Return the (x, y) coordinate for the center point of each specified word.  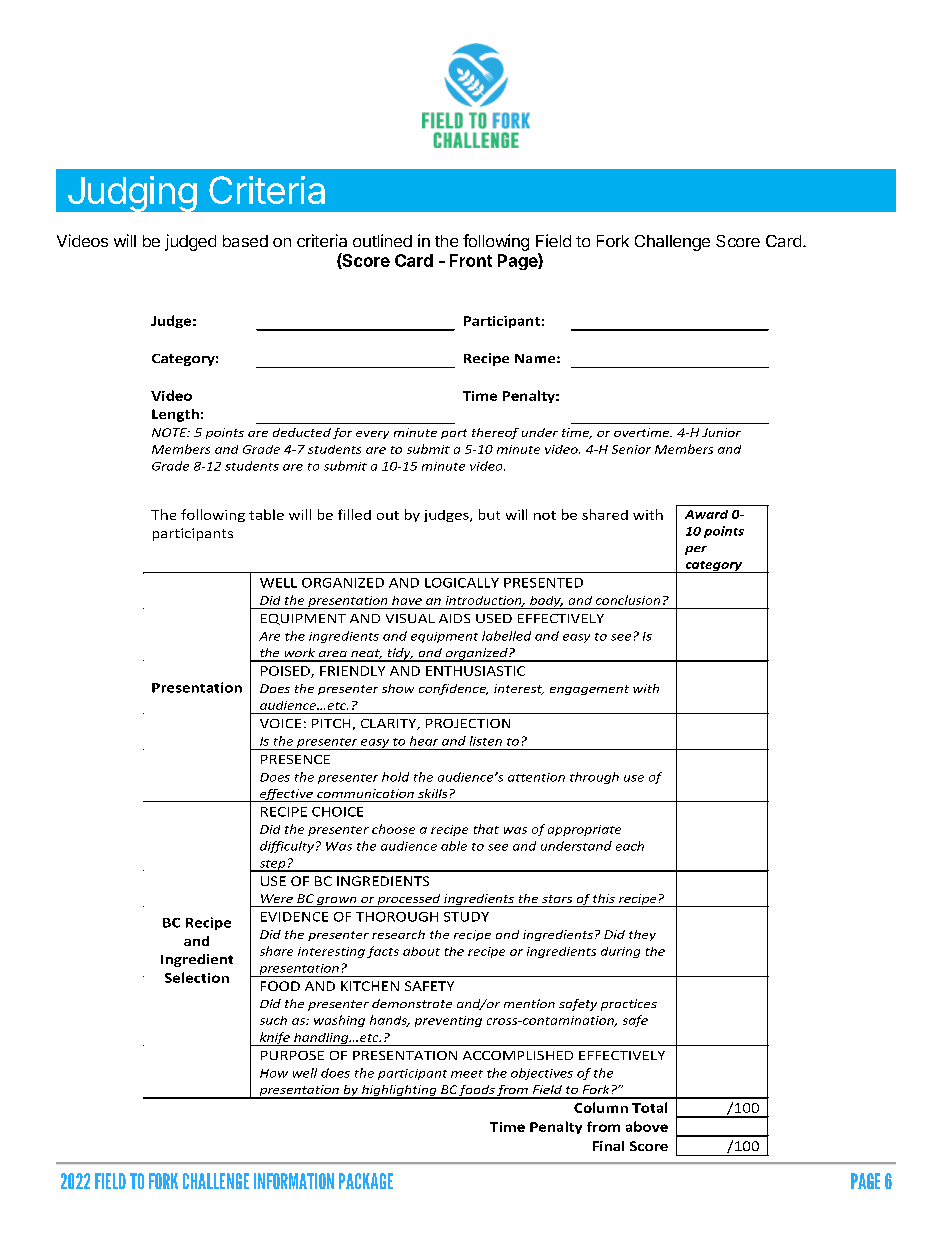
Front (471, 260)
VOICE (280, 723)
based (245, 241)
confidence (453, 689)
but (489, 514)
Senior (631, 449)
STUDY (466, 917)
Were (277, 898)
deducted (302, 432)
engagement (589, 690)
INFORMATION (294, 1181)
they (642, 935)
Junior (721, 432)
